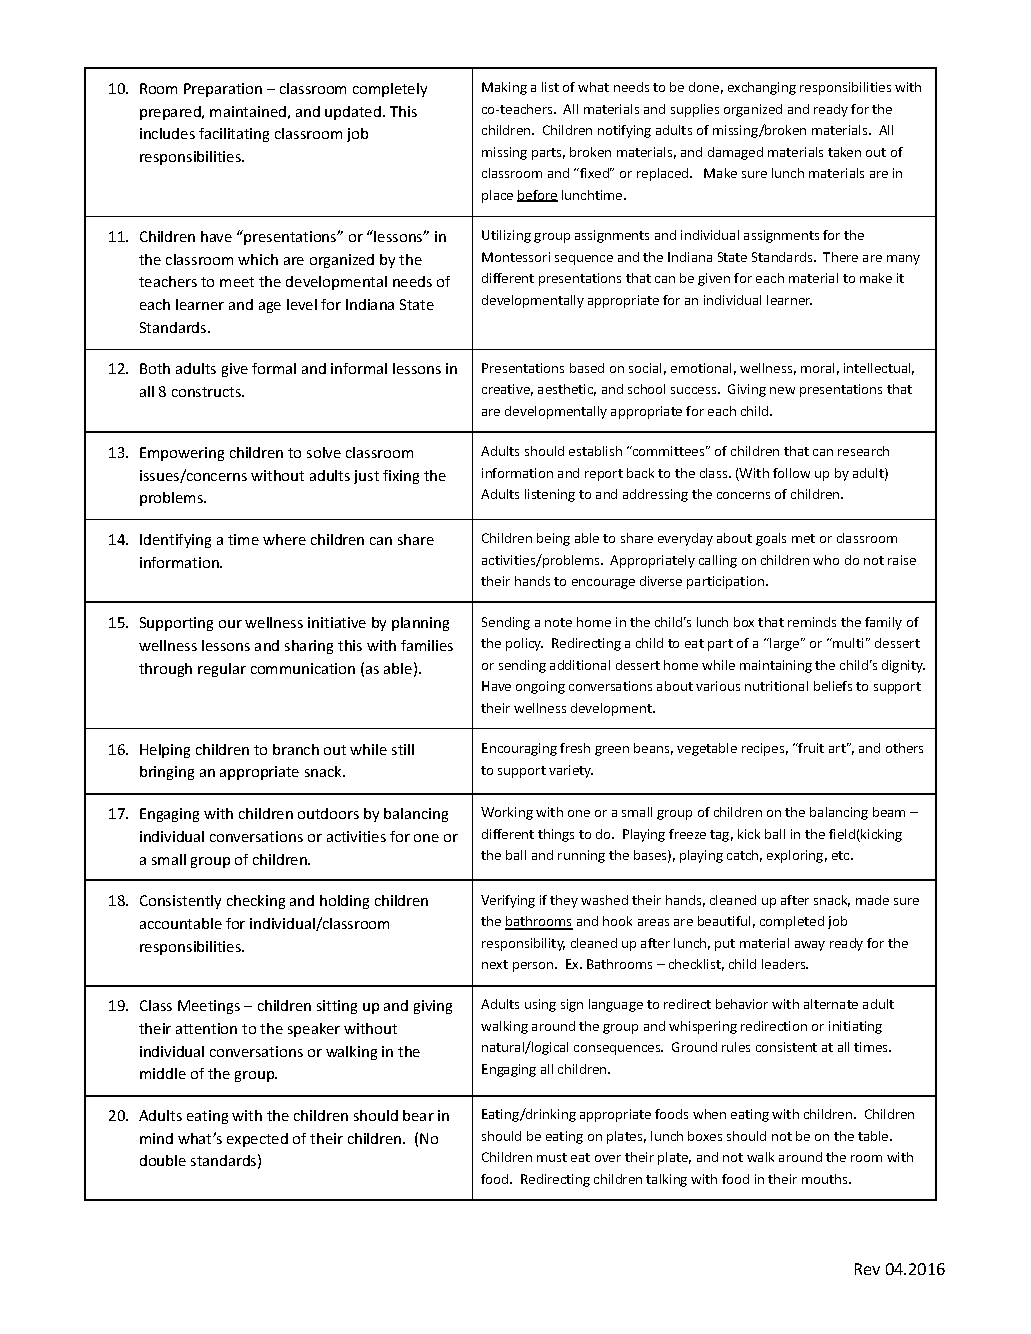  What do you see at coordinates (833, 686) in the document?
I see `beliefs` at bounding box center [833, 686].
